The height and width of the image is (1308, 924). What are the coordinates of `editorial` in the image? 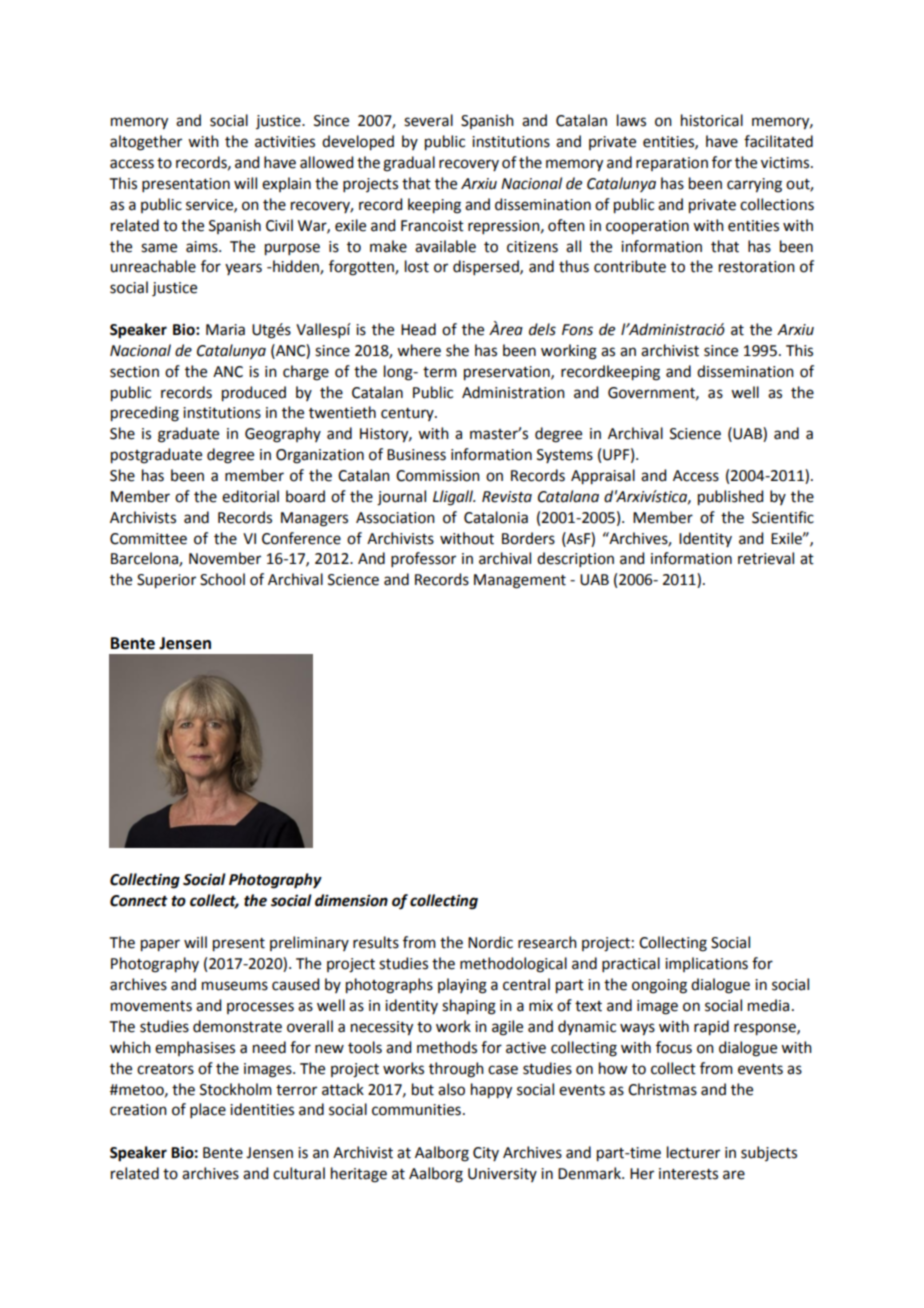 It's located at (250, 496).
